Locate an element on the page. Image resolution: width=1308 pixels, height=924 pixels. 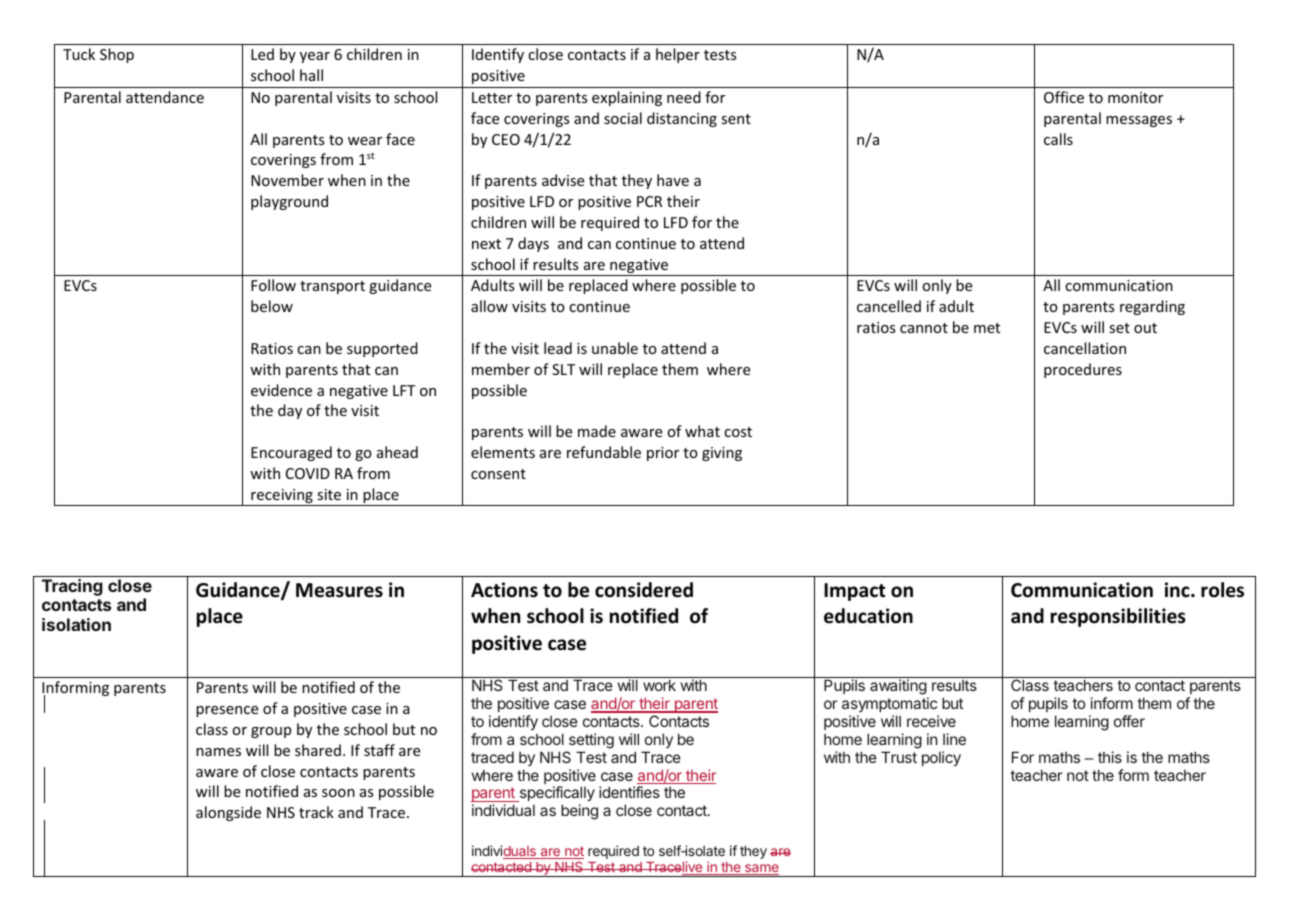
responsibilities is located at coordinates (1118, 617).
